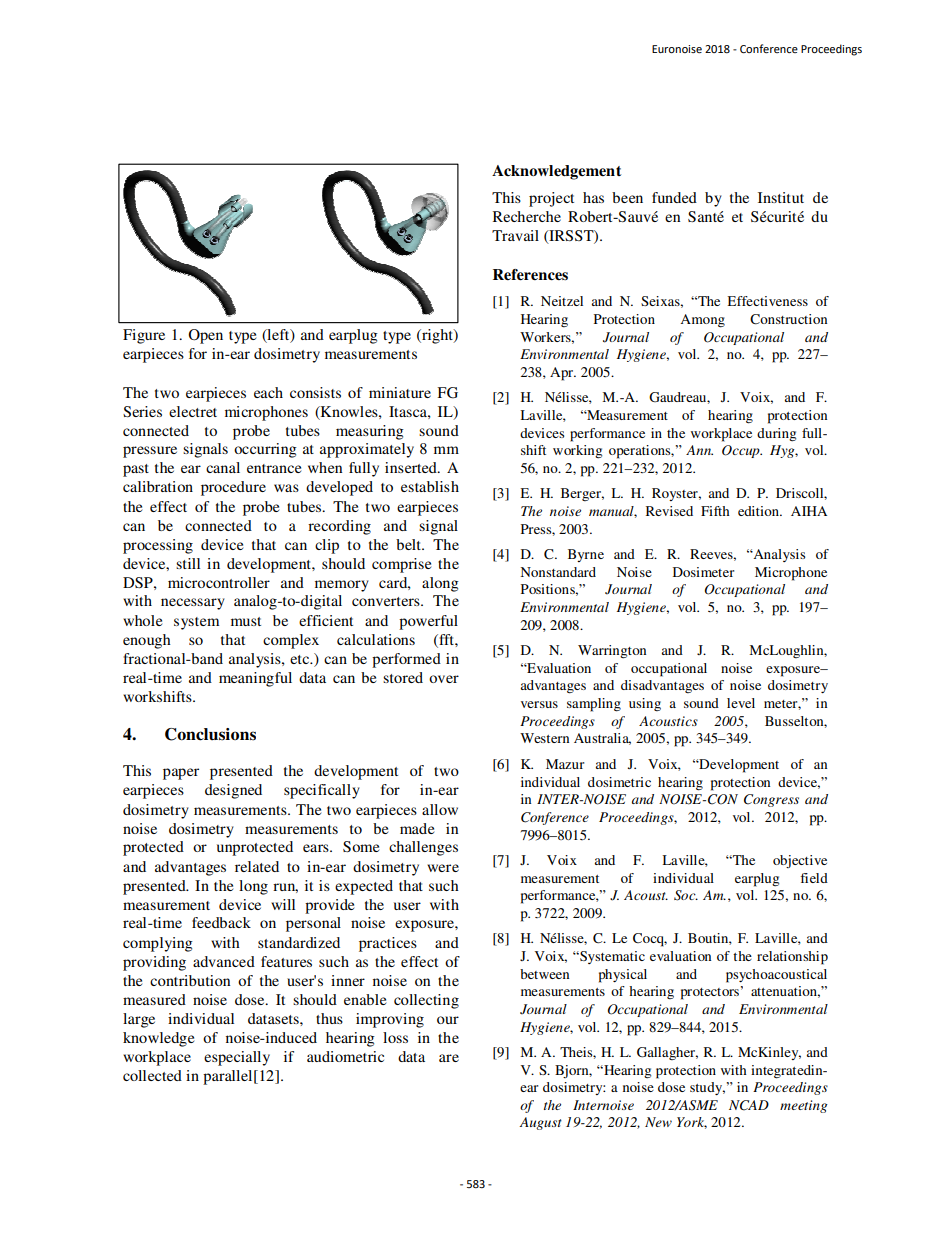 The width and height of the screenshot is (952, 1233). What do you see at coordinates (781, 197) in the screenshot?
I see `Institut` at bounding box center [781, 197].
